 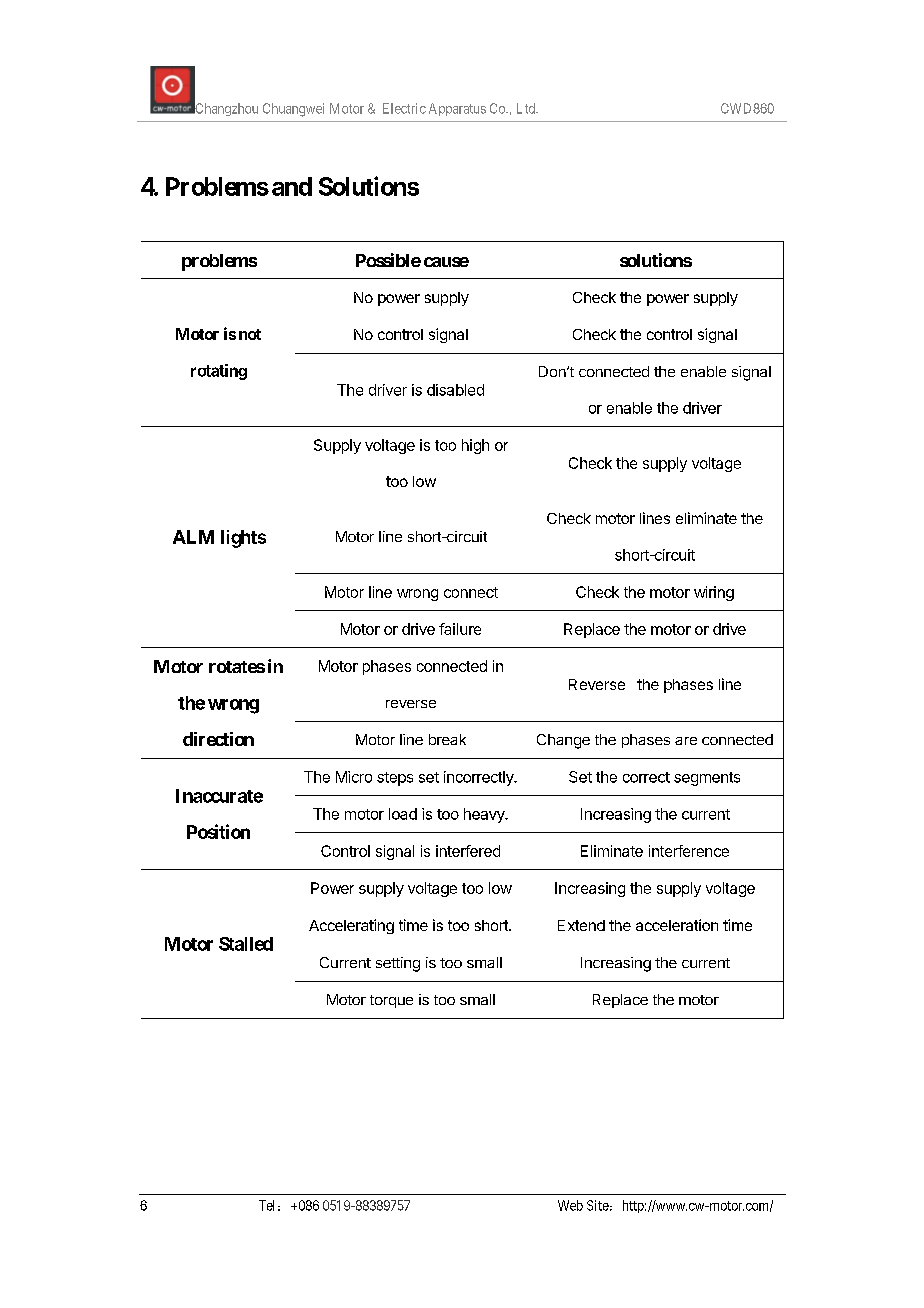 I want to click on Position, so click(x=218, y=831).
